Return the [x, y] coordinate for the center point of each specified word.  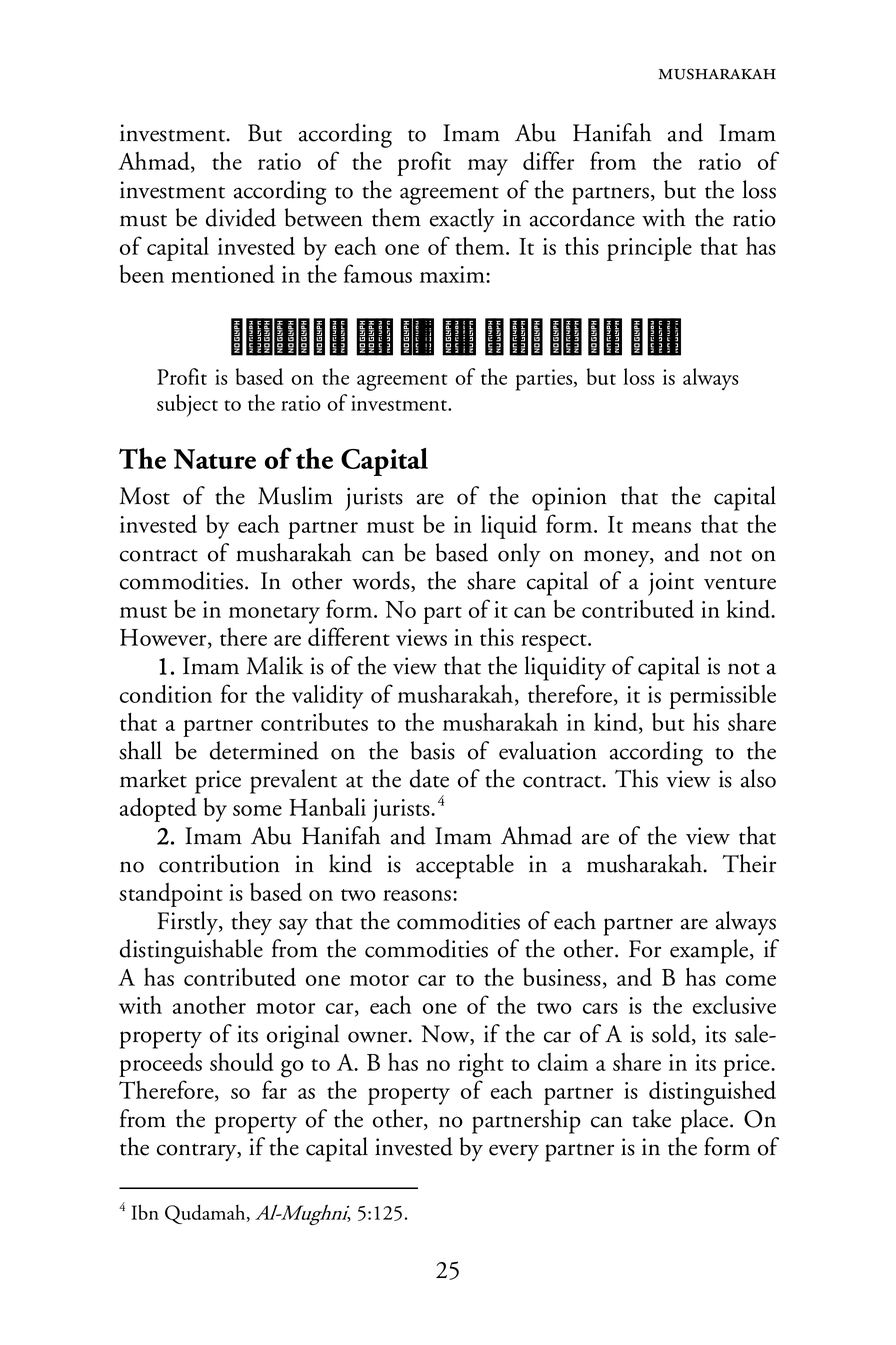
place [706, 1121]
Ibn [145, 1212]
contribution [219, 863]
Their [749, 863]
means [661, 527]
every [514, 1152]
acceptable [465, 866]
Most [144, 496]
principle [649, 249]
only [519, 555]
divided [241, 217]
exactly [462, 220]
